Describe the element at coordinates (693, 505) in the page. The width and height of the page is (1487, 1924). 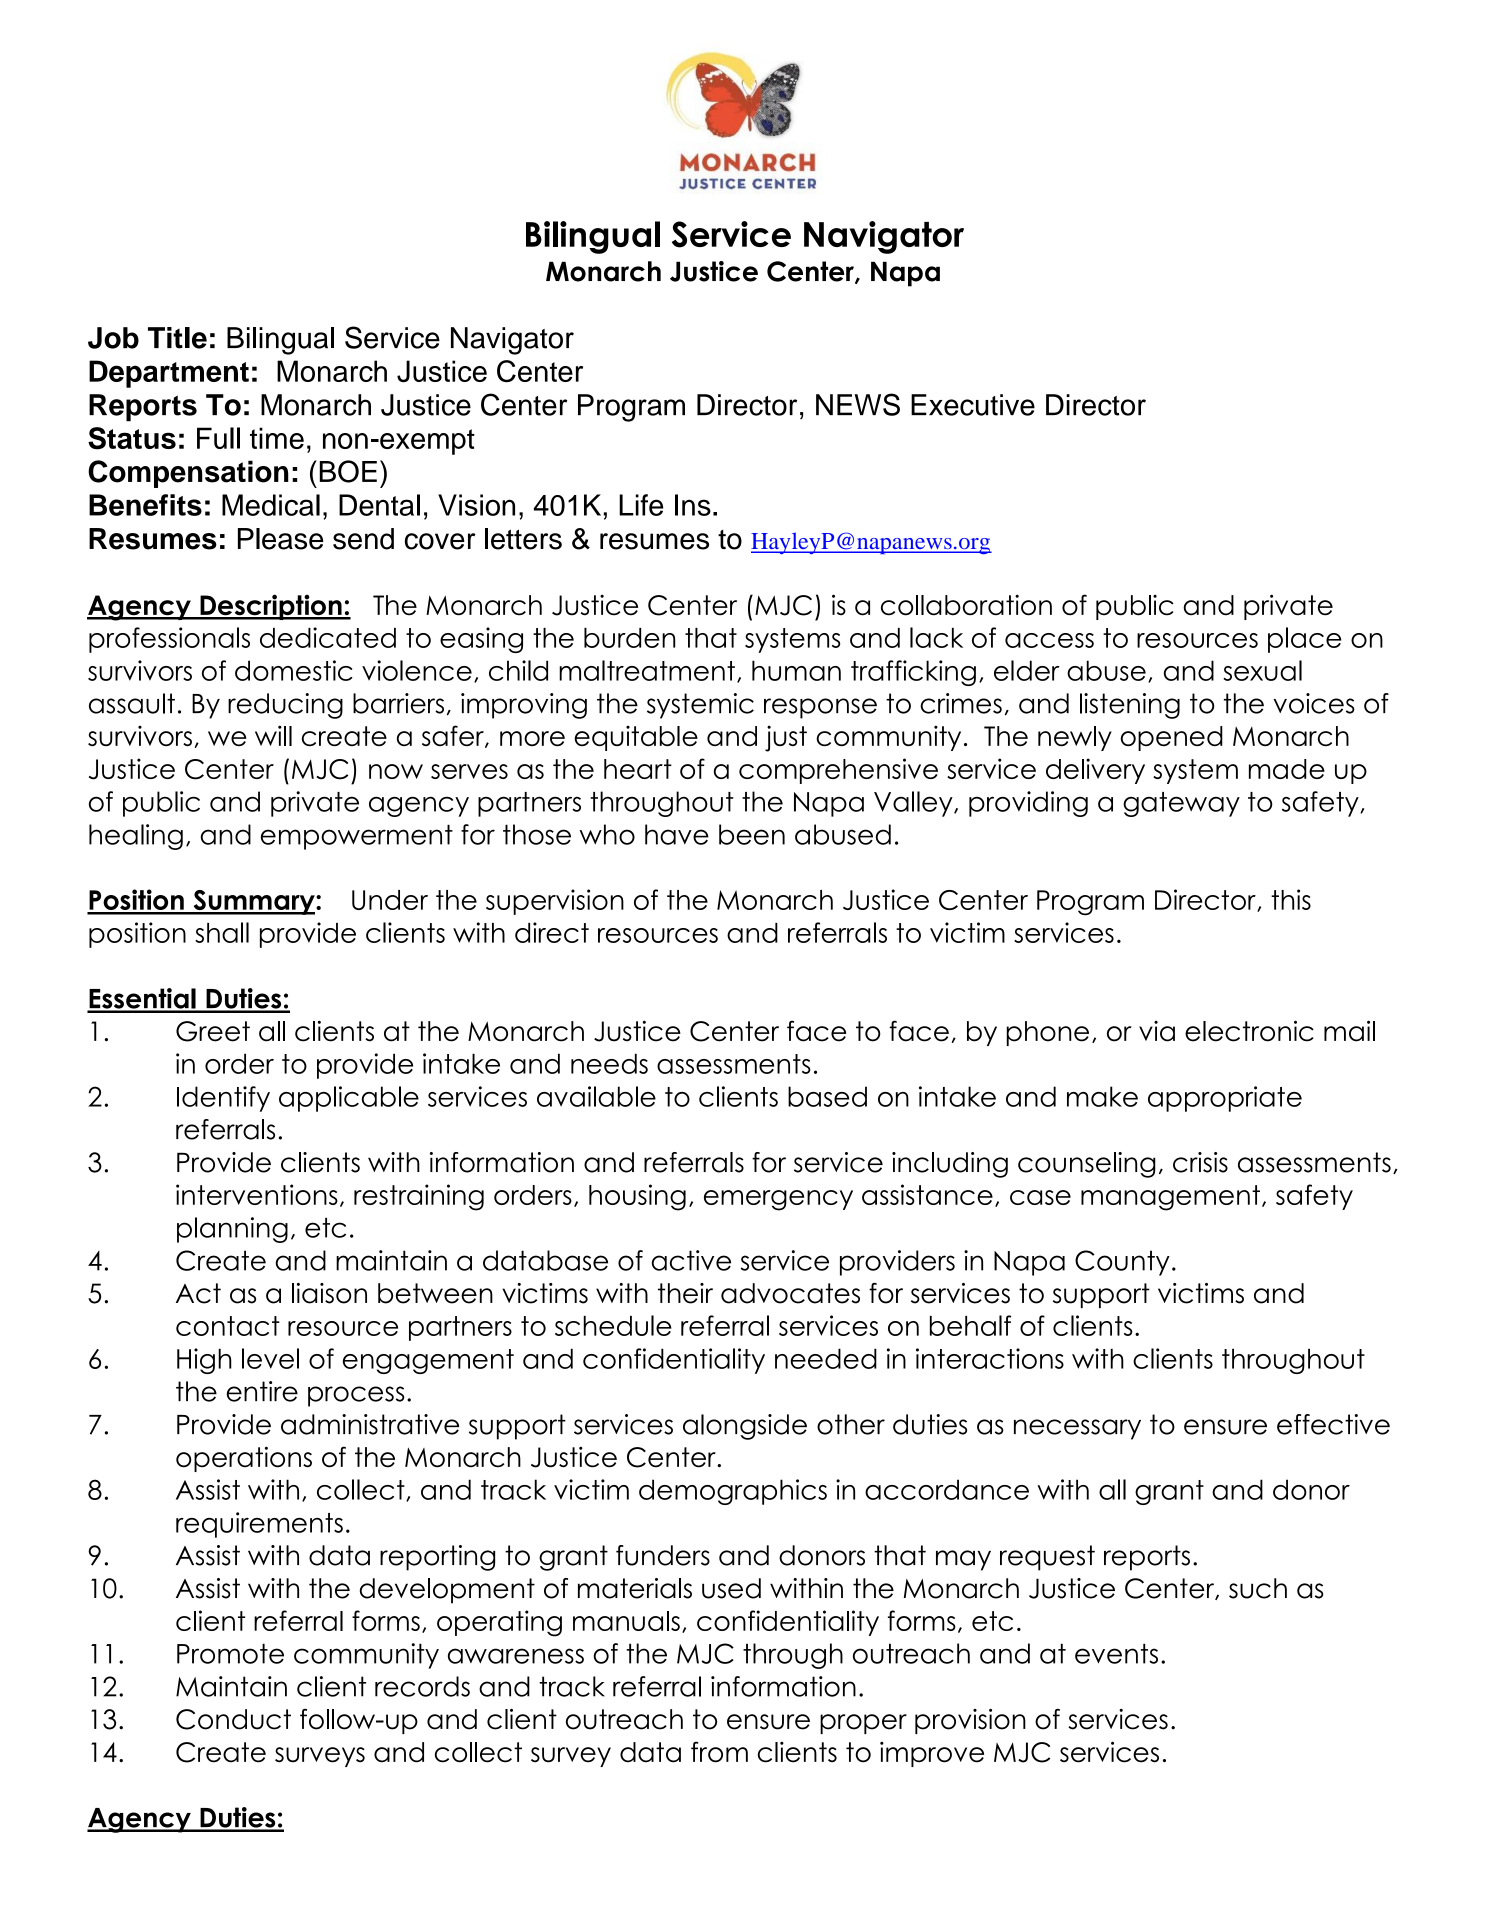
I see `Ins` at that location.
